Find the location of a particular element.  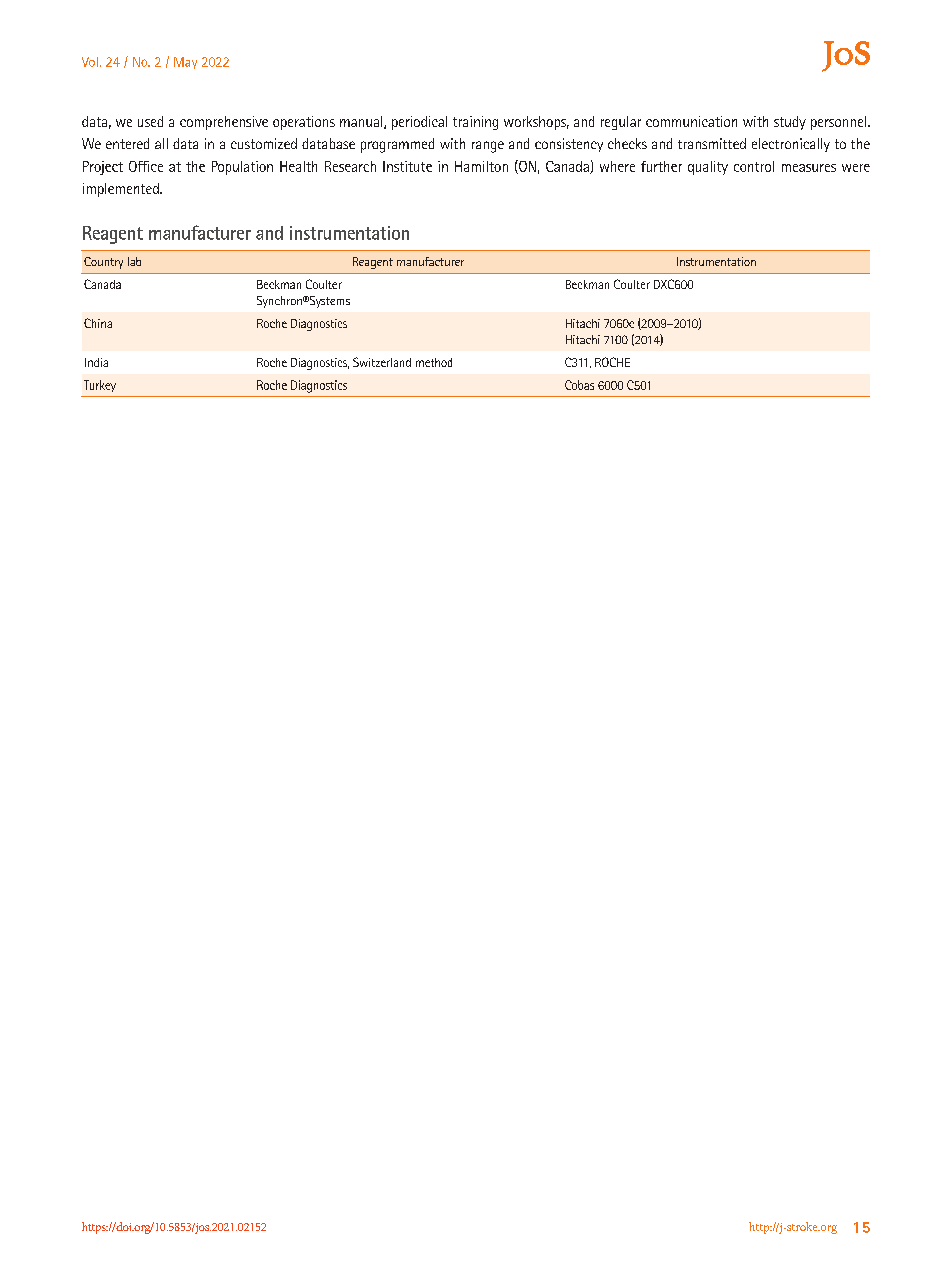

study is located at coordinates (790, 123).
